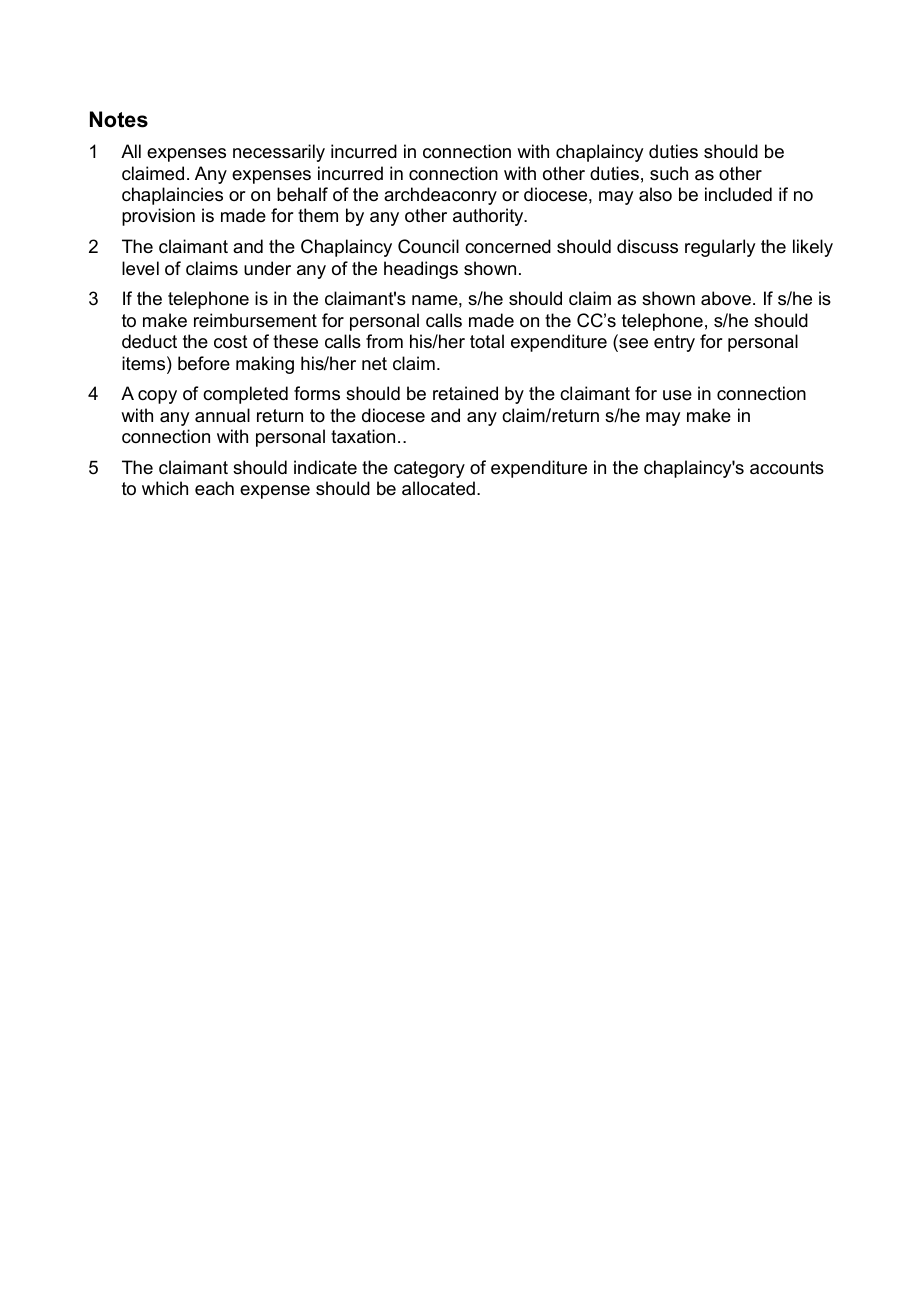  I want to click on completed, so click(245, 395).
